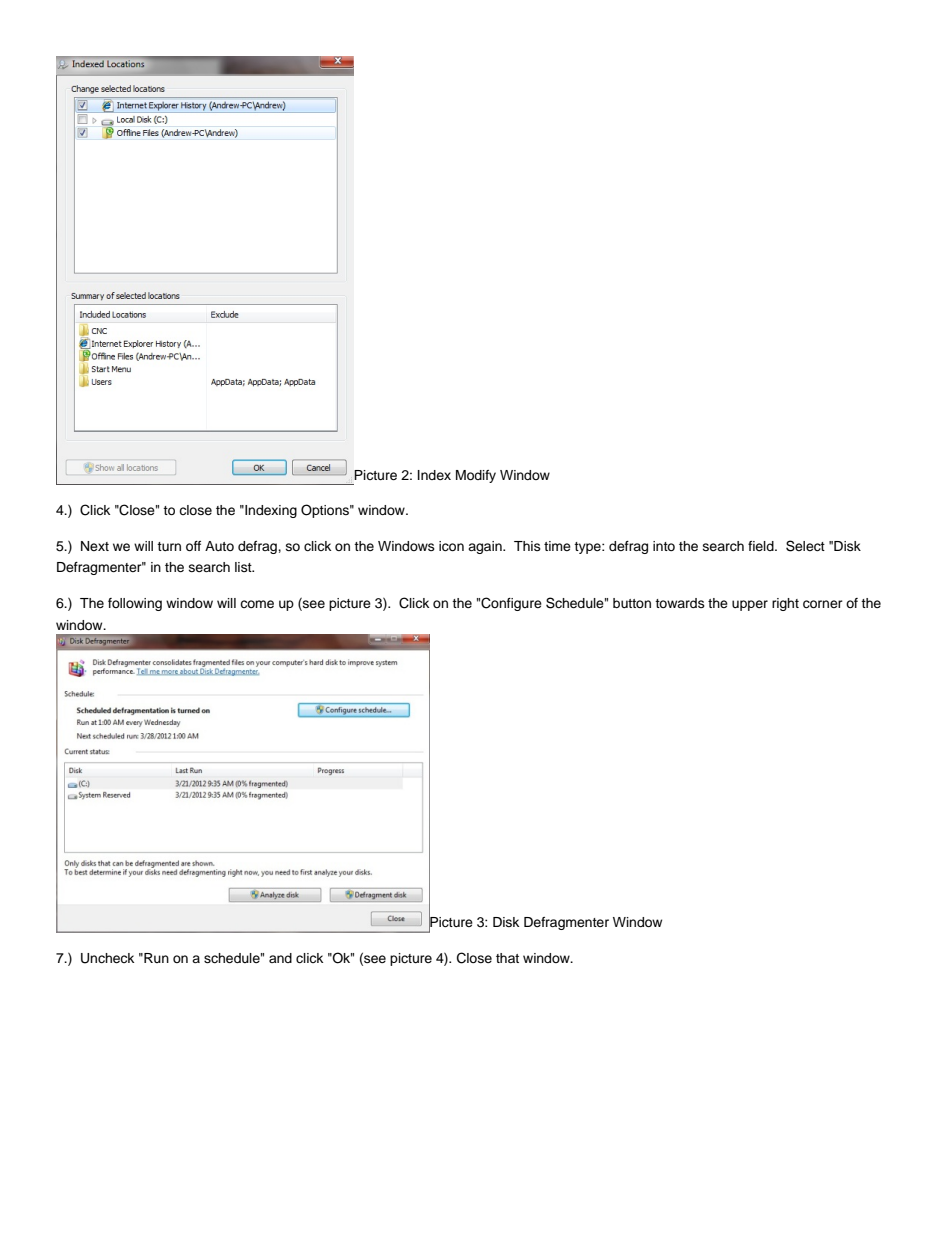 This page has width=952, height=1233. I want to click on Uncheck, so click(107, 958).
